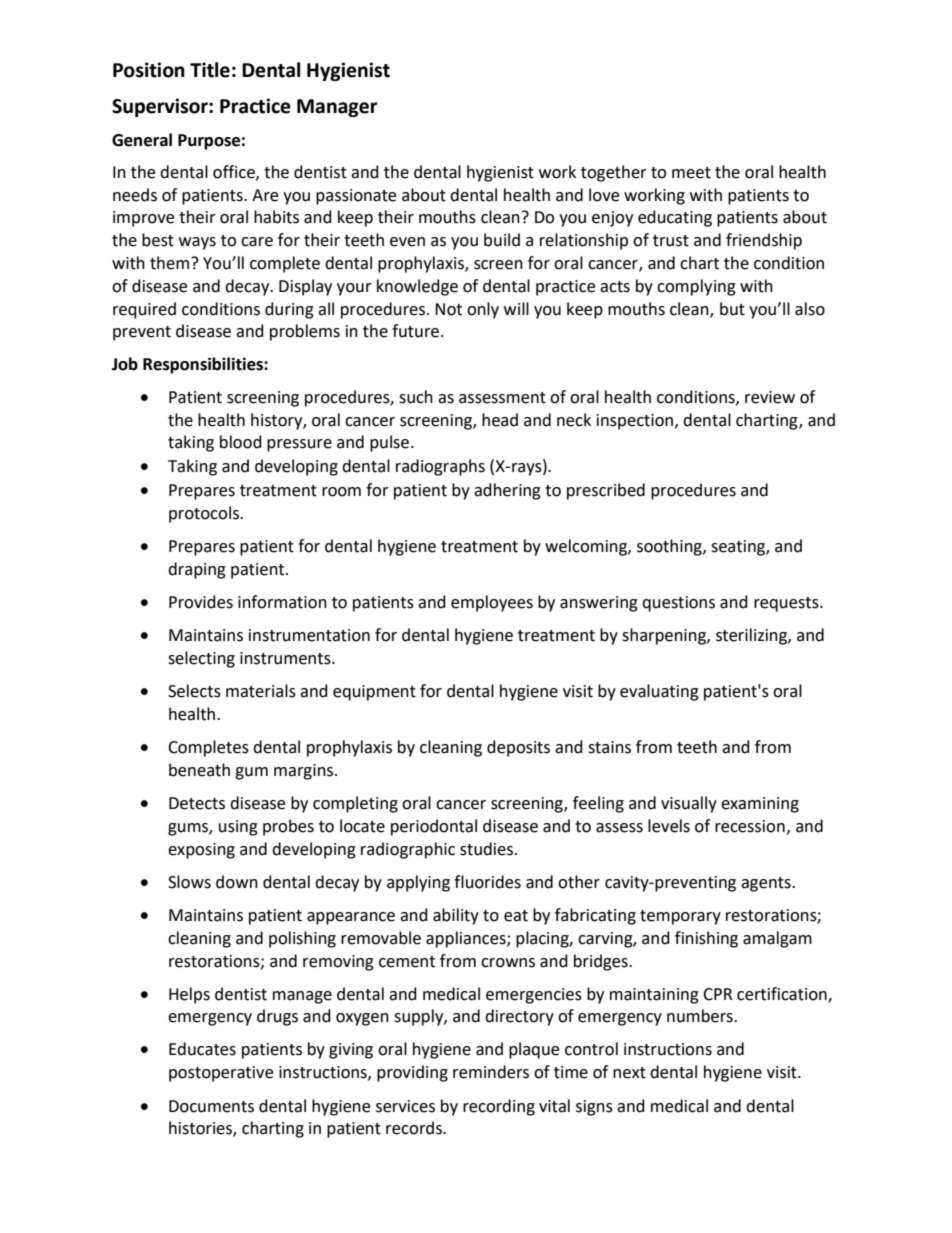 This screenshot has width=952, height=1233. What do you see at coordinates (691, 173) in the screenshot?
I see `meet` at bounding box center [691, 173].
